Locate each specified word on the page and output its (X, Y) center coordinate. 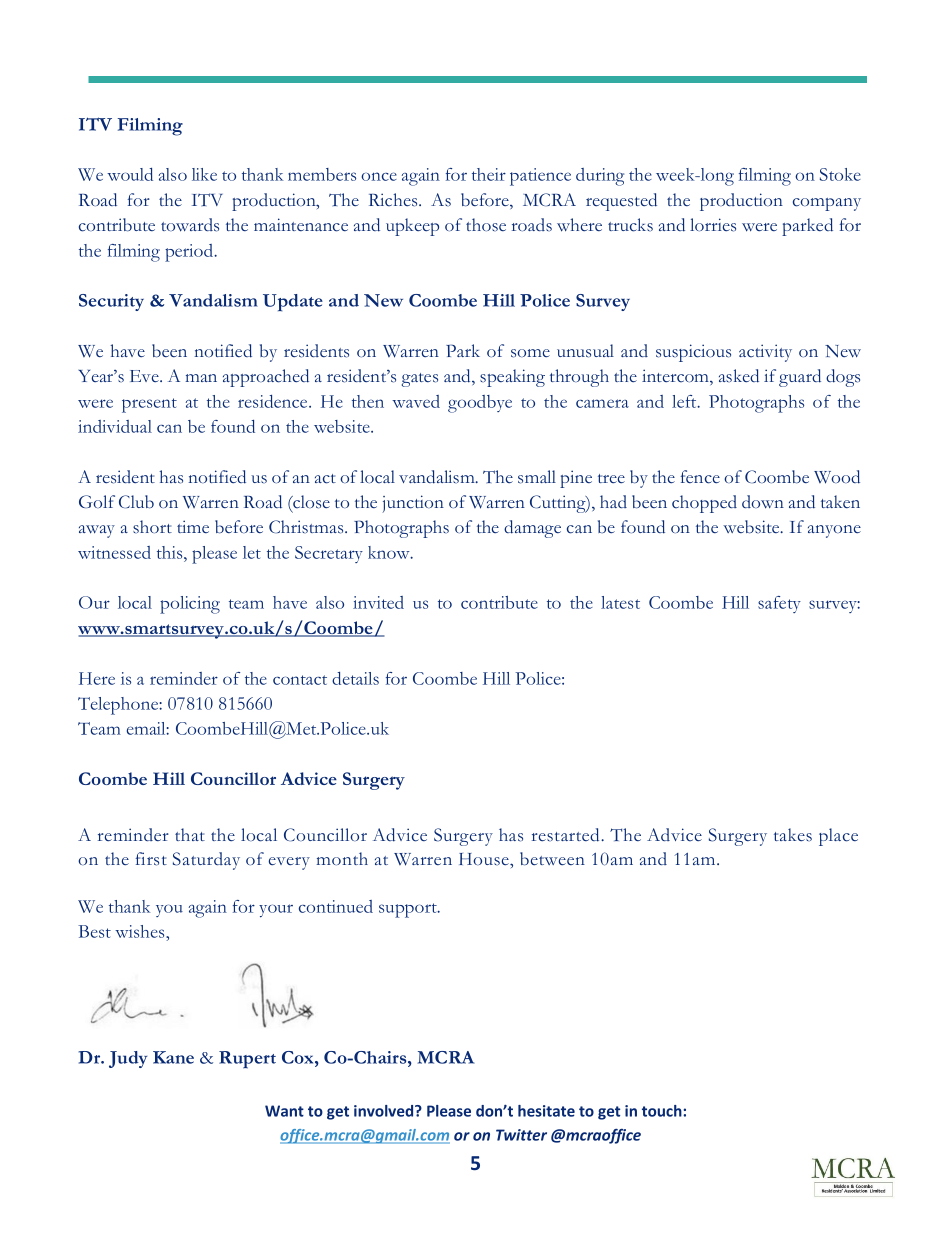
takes (793, 835)
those (486, 225)
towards (190, 225)
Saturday (206, 861)
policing (190, 605)
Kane (173, 1057)
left (685, 401)
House (485, 859)
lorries (713, 225)
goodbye (480, 404)
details (355, 678)
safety (779, 604)
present (149, 405)
